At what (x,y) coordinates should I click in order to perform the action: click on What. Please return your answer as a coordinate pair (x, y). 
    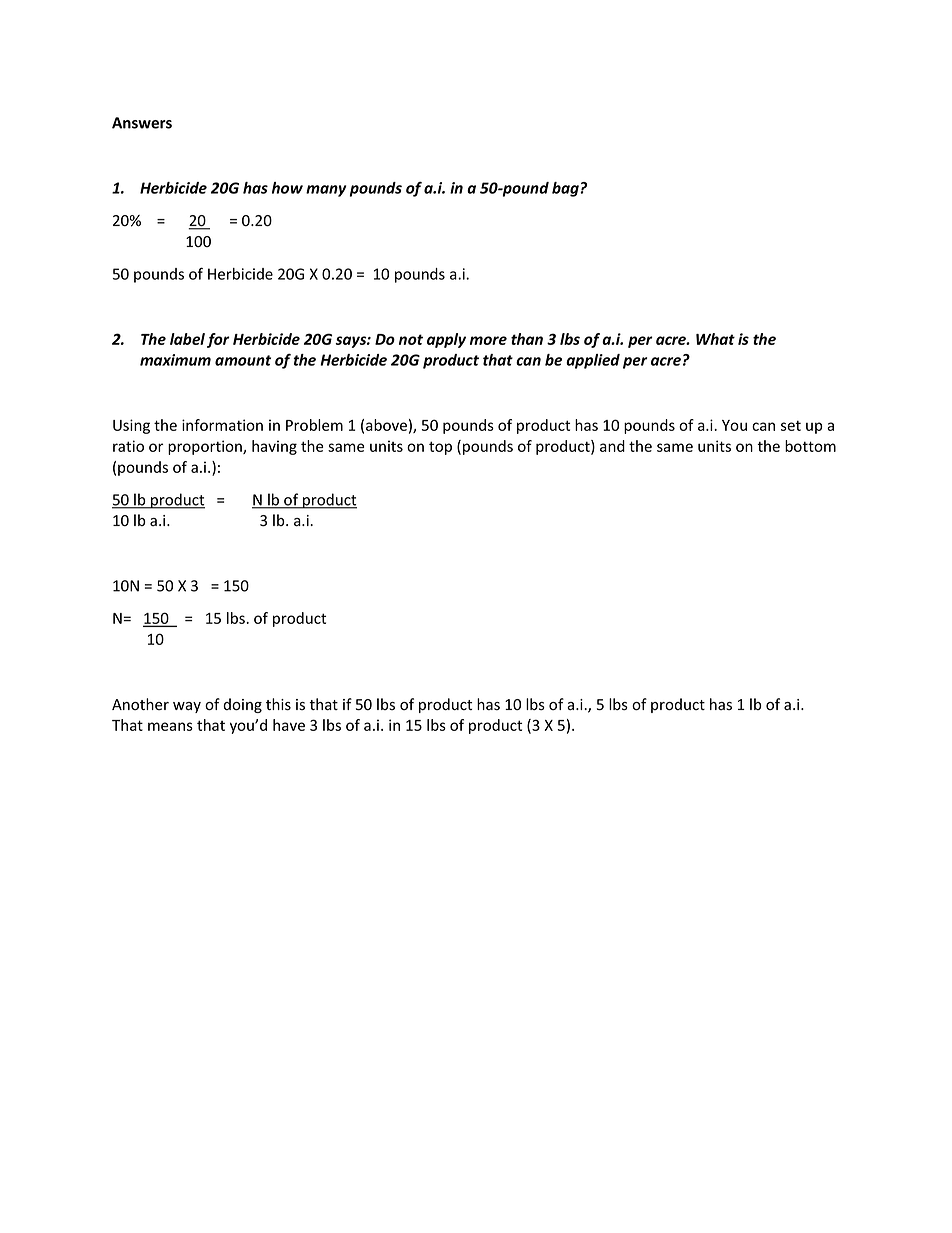
    Looking at the image, I should click on (715, 339).
